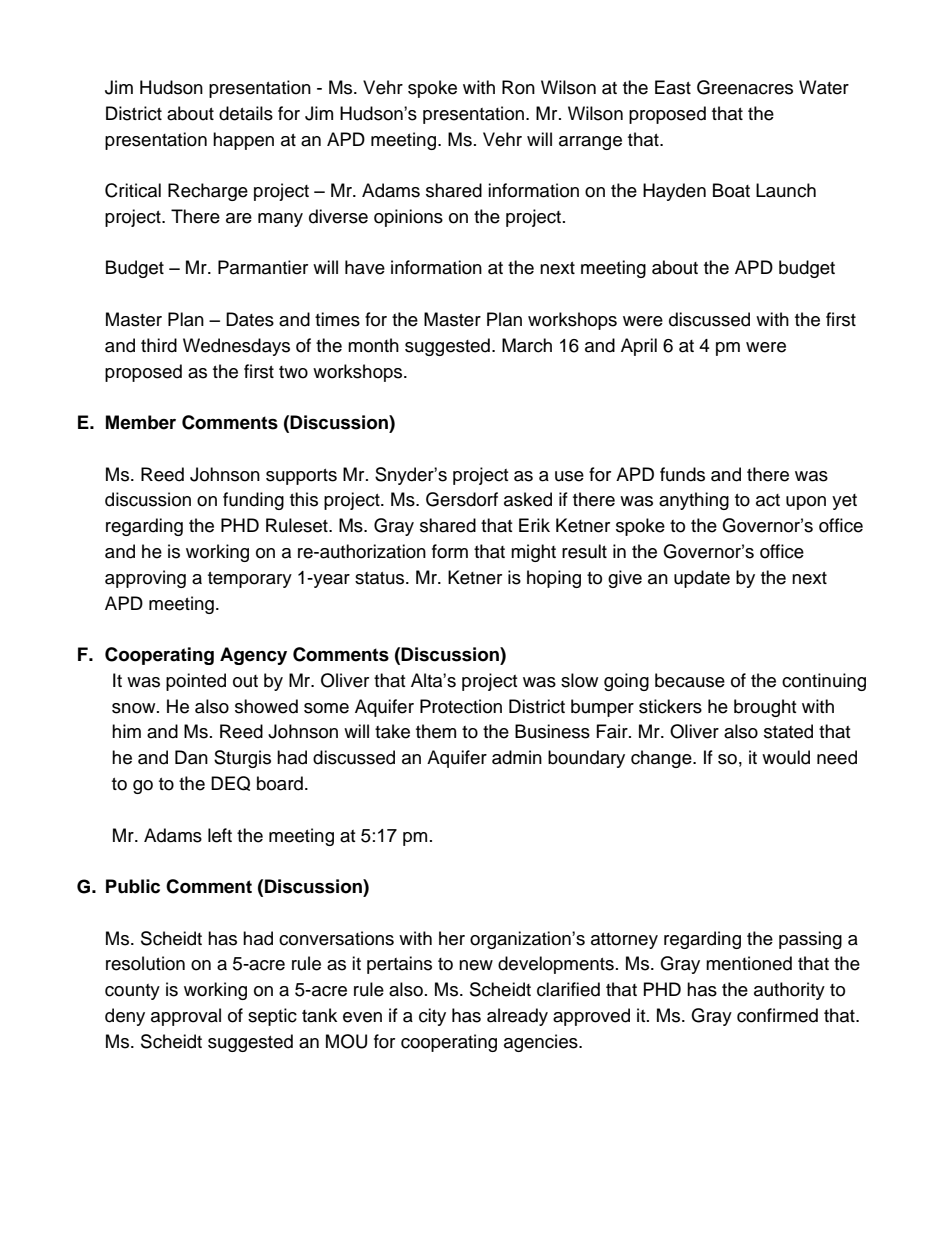 This screenshot has width=952, height=1233. Describe the element at coordinates (250, 580) in the screenshot. I see `temporary` at that location.
